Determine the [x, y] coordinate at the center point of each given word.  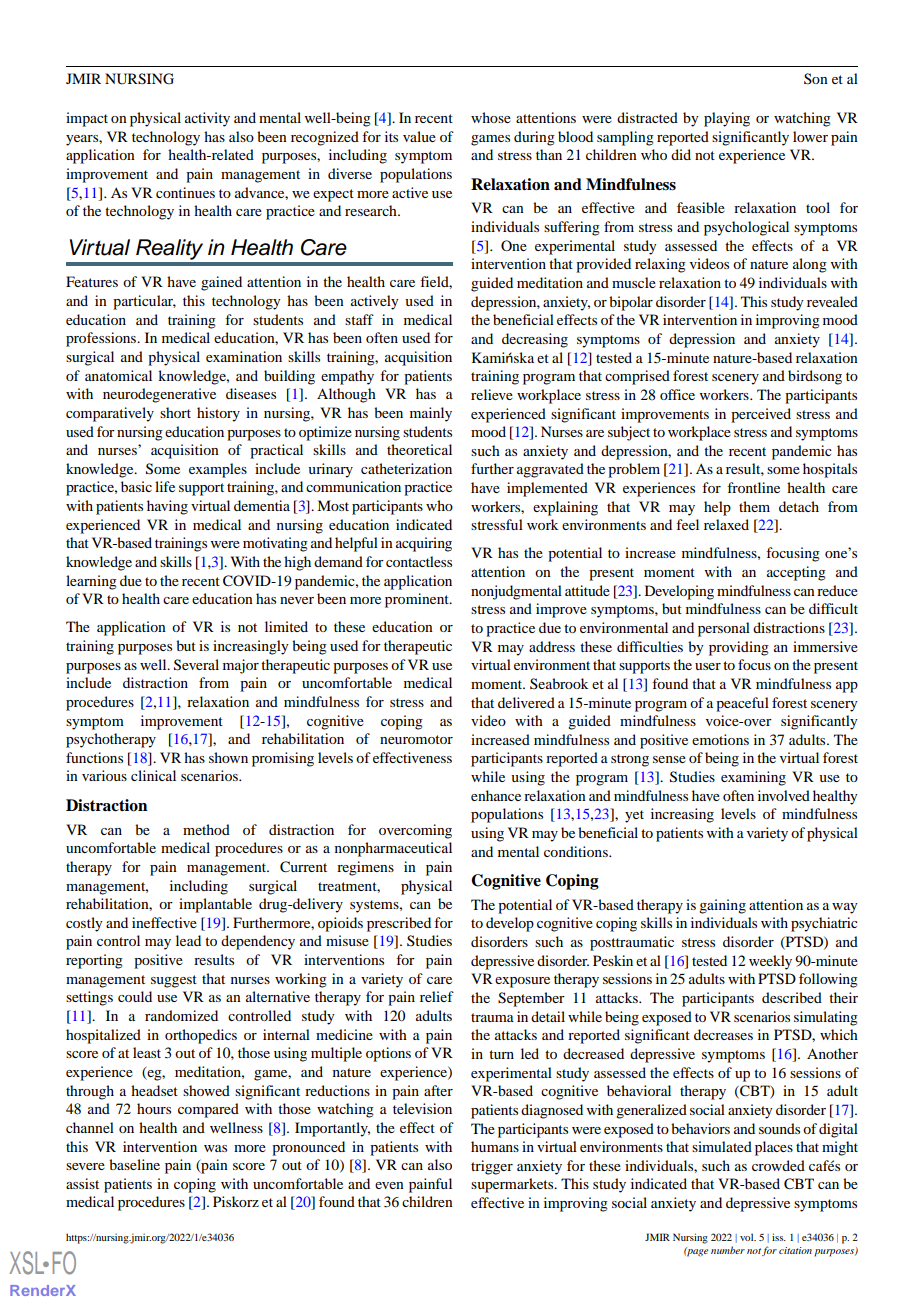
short [175, 412]
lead [188, 940]
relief [437, 996]
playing [727, 119]
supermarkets [513, 1185]
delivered [526, 702]
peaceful [742, 704]
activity [207, 119]
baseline [134, 1164]
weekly [770, 962]
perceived [761, 415]
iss [779, 1237]
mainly [431, 414]
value [419, 136]
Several [196, 665]
